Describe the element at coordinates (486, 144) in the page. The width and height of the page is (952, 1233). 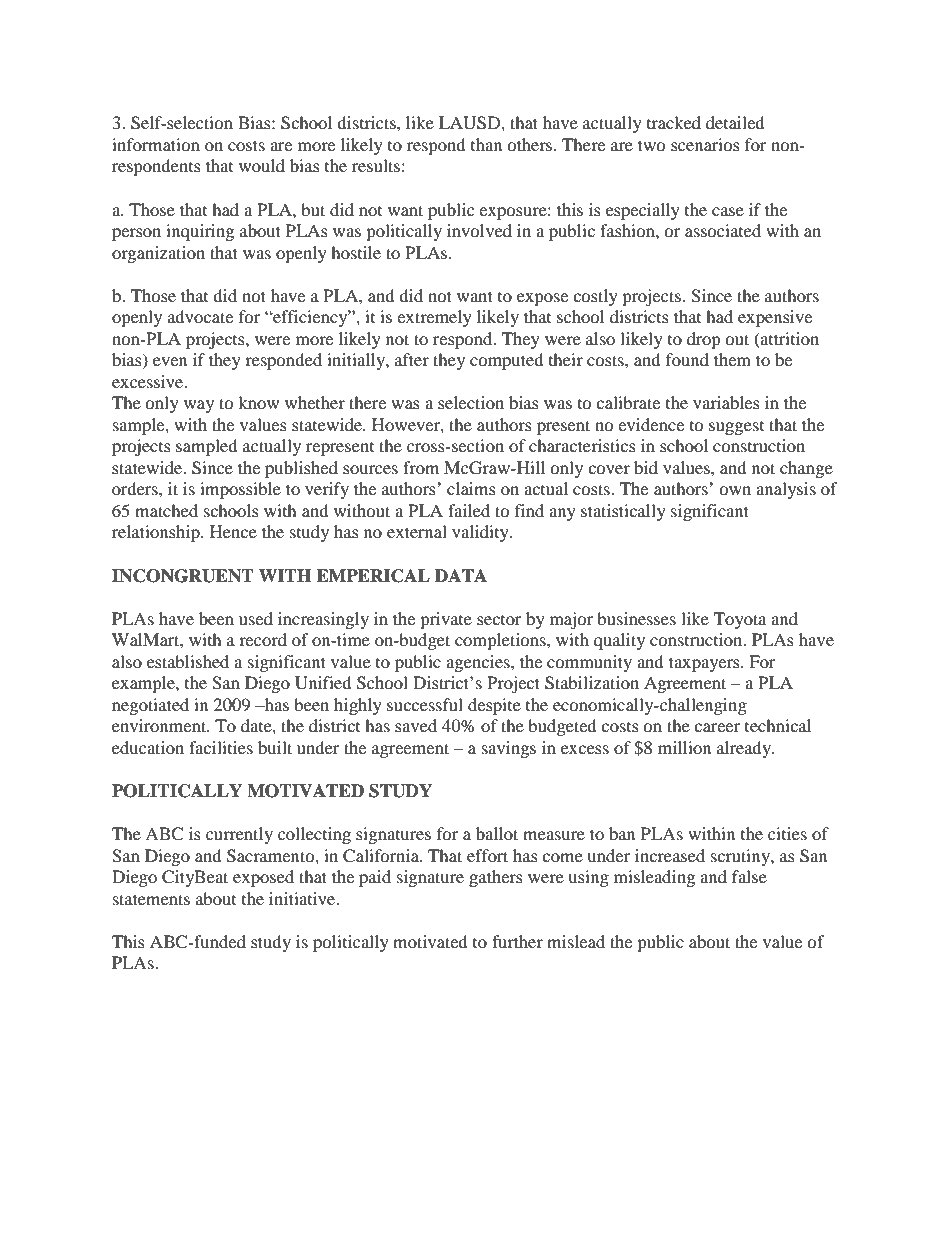
I see `than` at that location.
